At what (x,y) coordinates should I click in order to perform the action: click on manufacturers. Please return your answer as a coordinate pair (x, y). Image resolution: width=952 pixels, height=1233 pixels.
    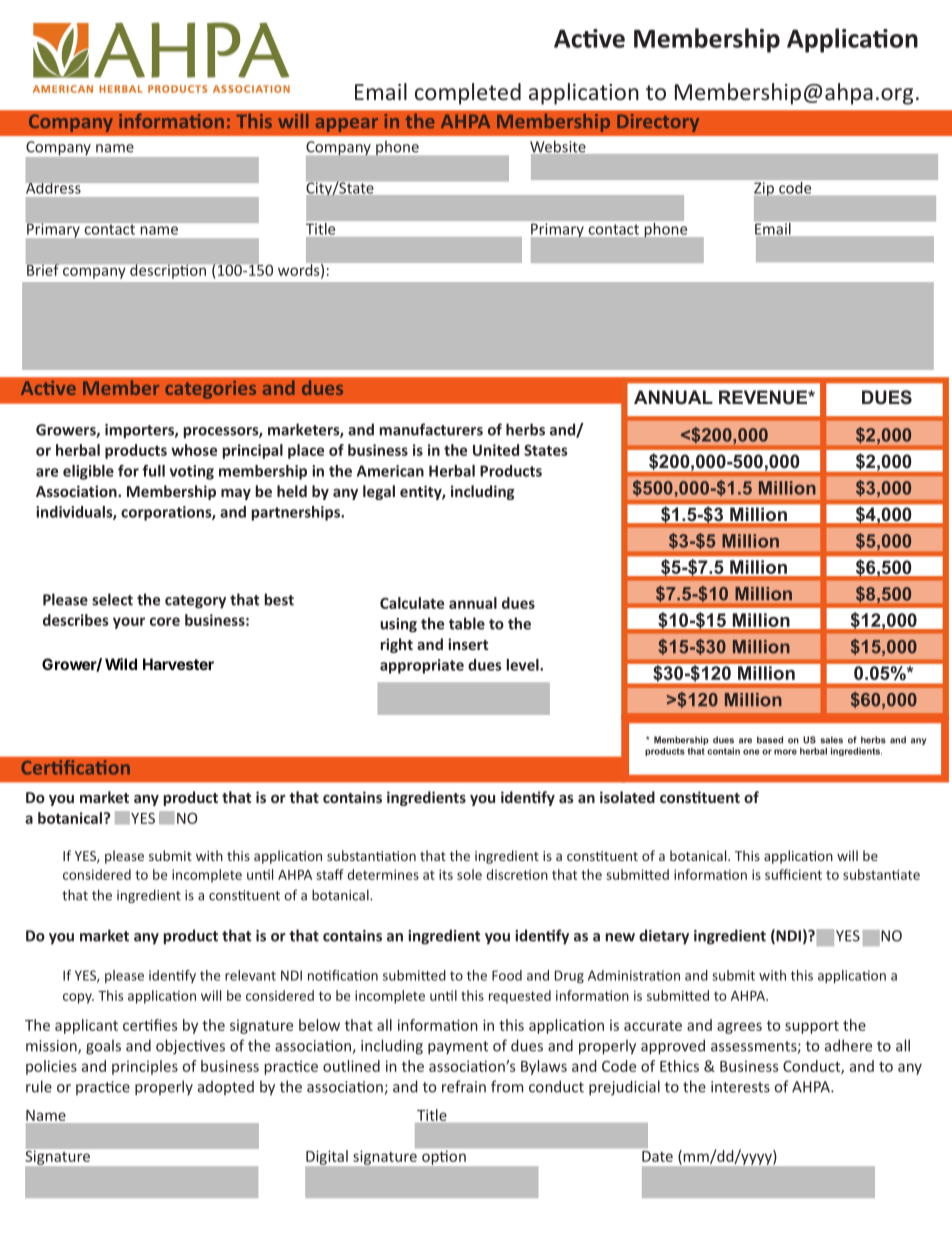
    Looking at the image, I should click on (431, 429).
